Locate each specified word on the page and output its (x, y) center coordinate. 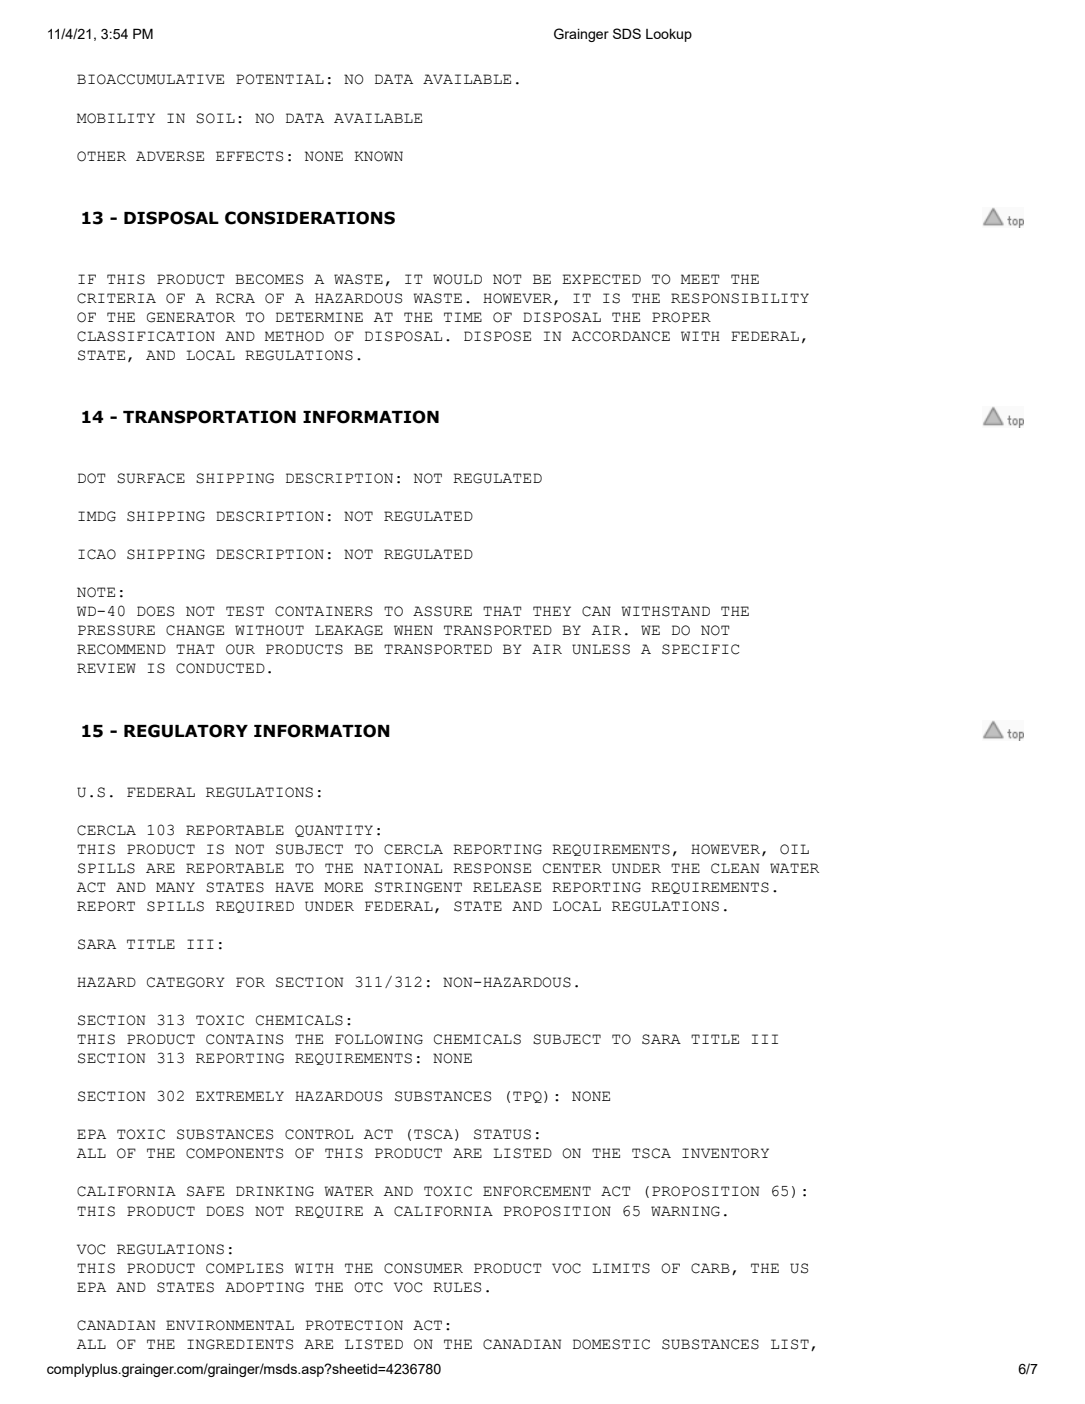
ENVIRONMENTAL (230, 1325)
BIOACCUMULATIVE (150, 79)
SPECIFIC (700, 649)
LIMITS (621, 1268)
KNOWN (378, 156)
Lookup (669, 35)
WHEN (413, 630)
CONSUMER (423, 1268)
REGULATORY (186, 731)
